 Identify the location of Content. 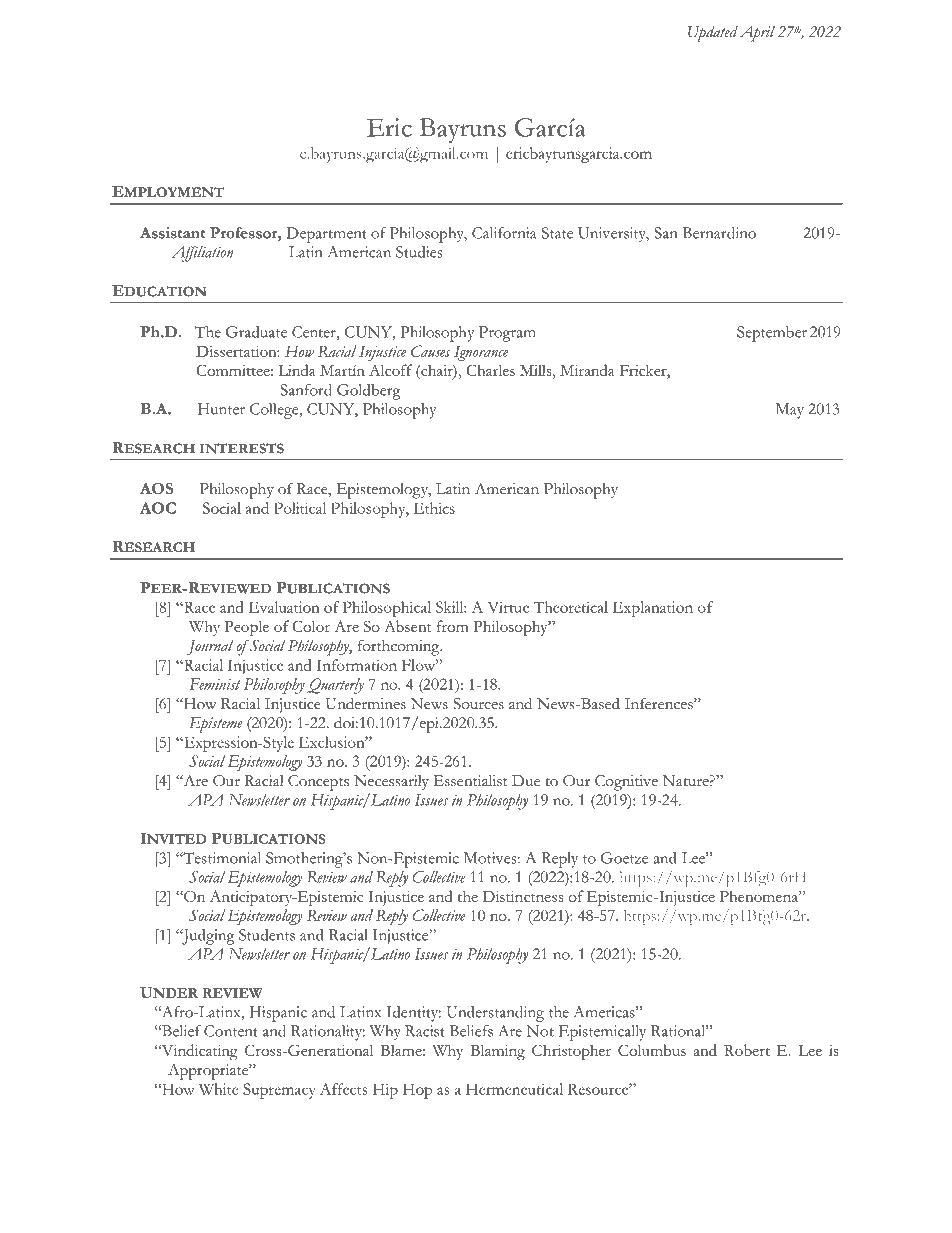
(231, 1031).
